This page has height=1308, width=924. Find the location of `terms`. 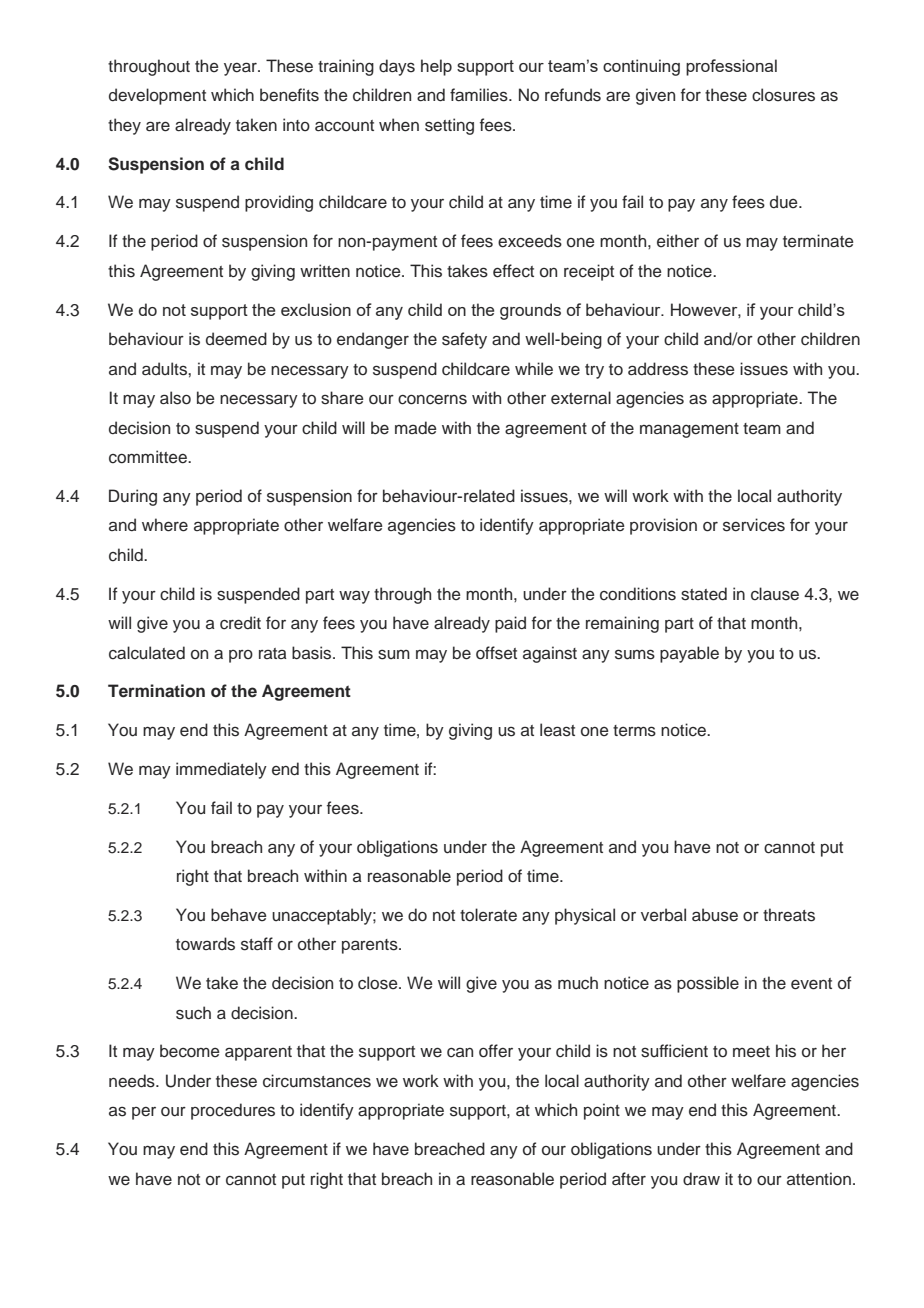

terms is located at coordinates (634, 731).
